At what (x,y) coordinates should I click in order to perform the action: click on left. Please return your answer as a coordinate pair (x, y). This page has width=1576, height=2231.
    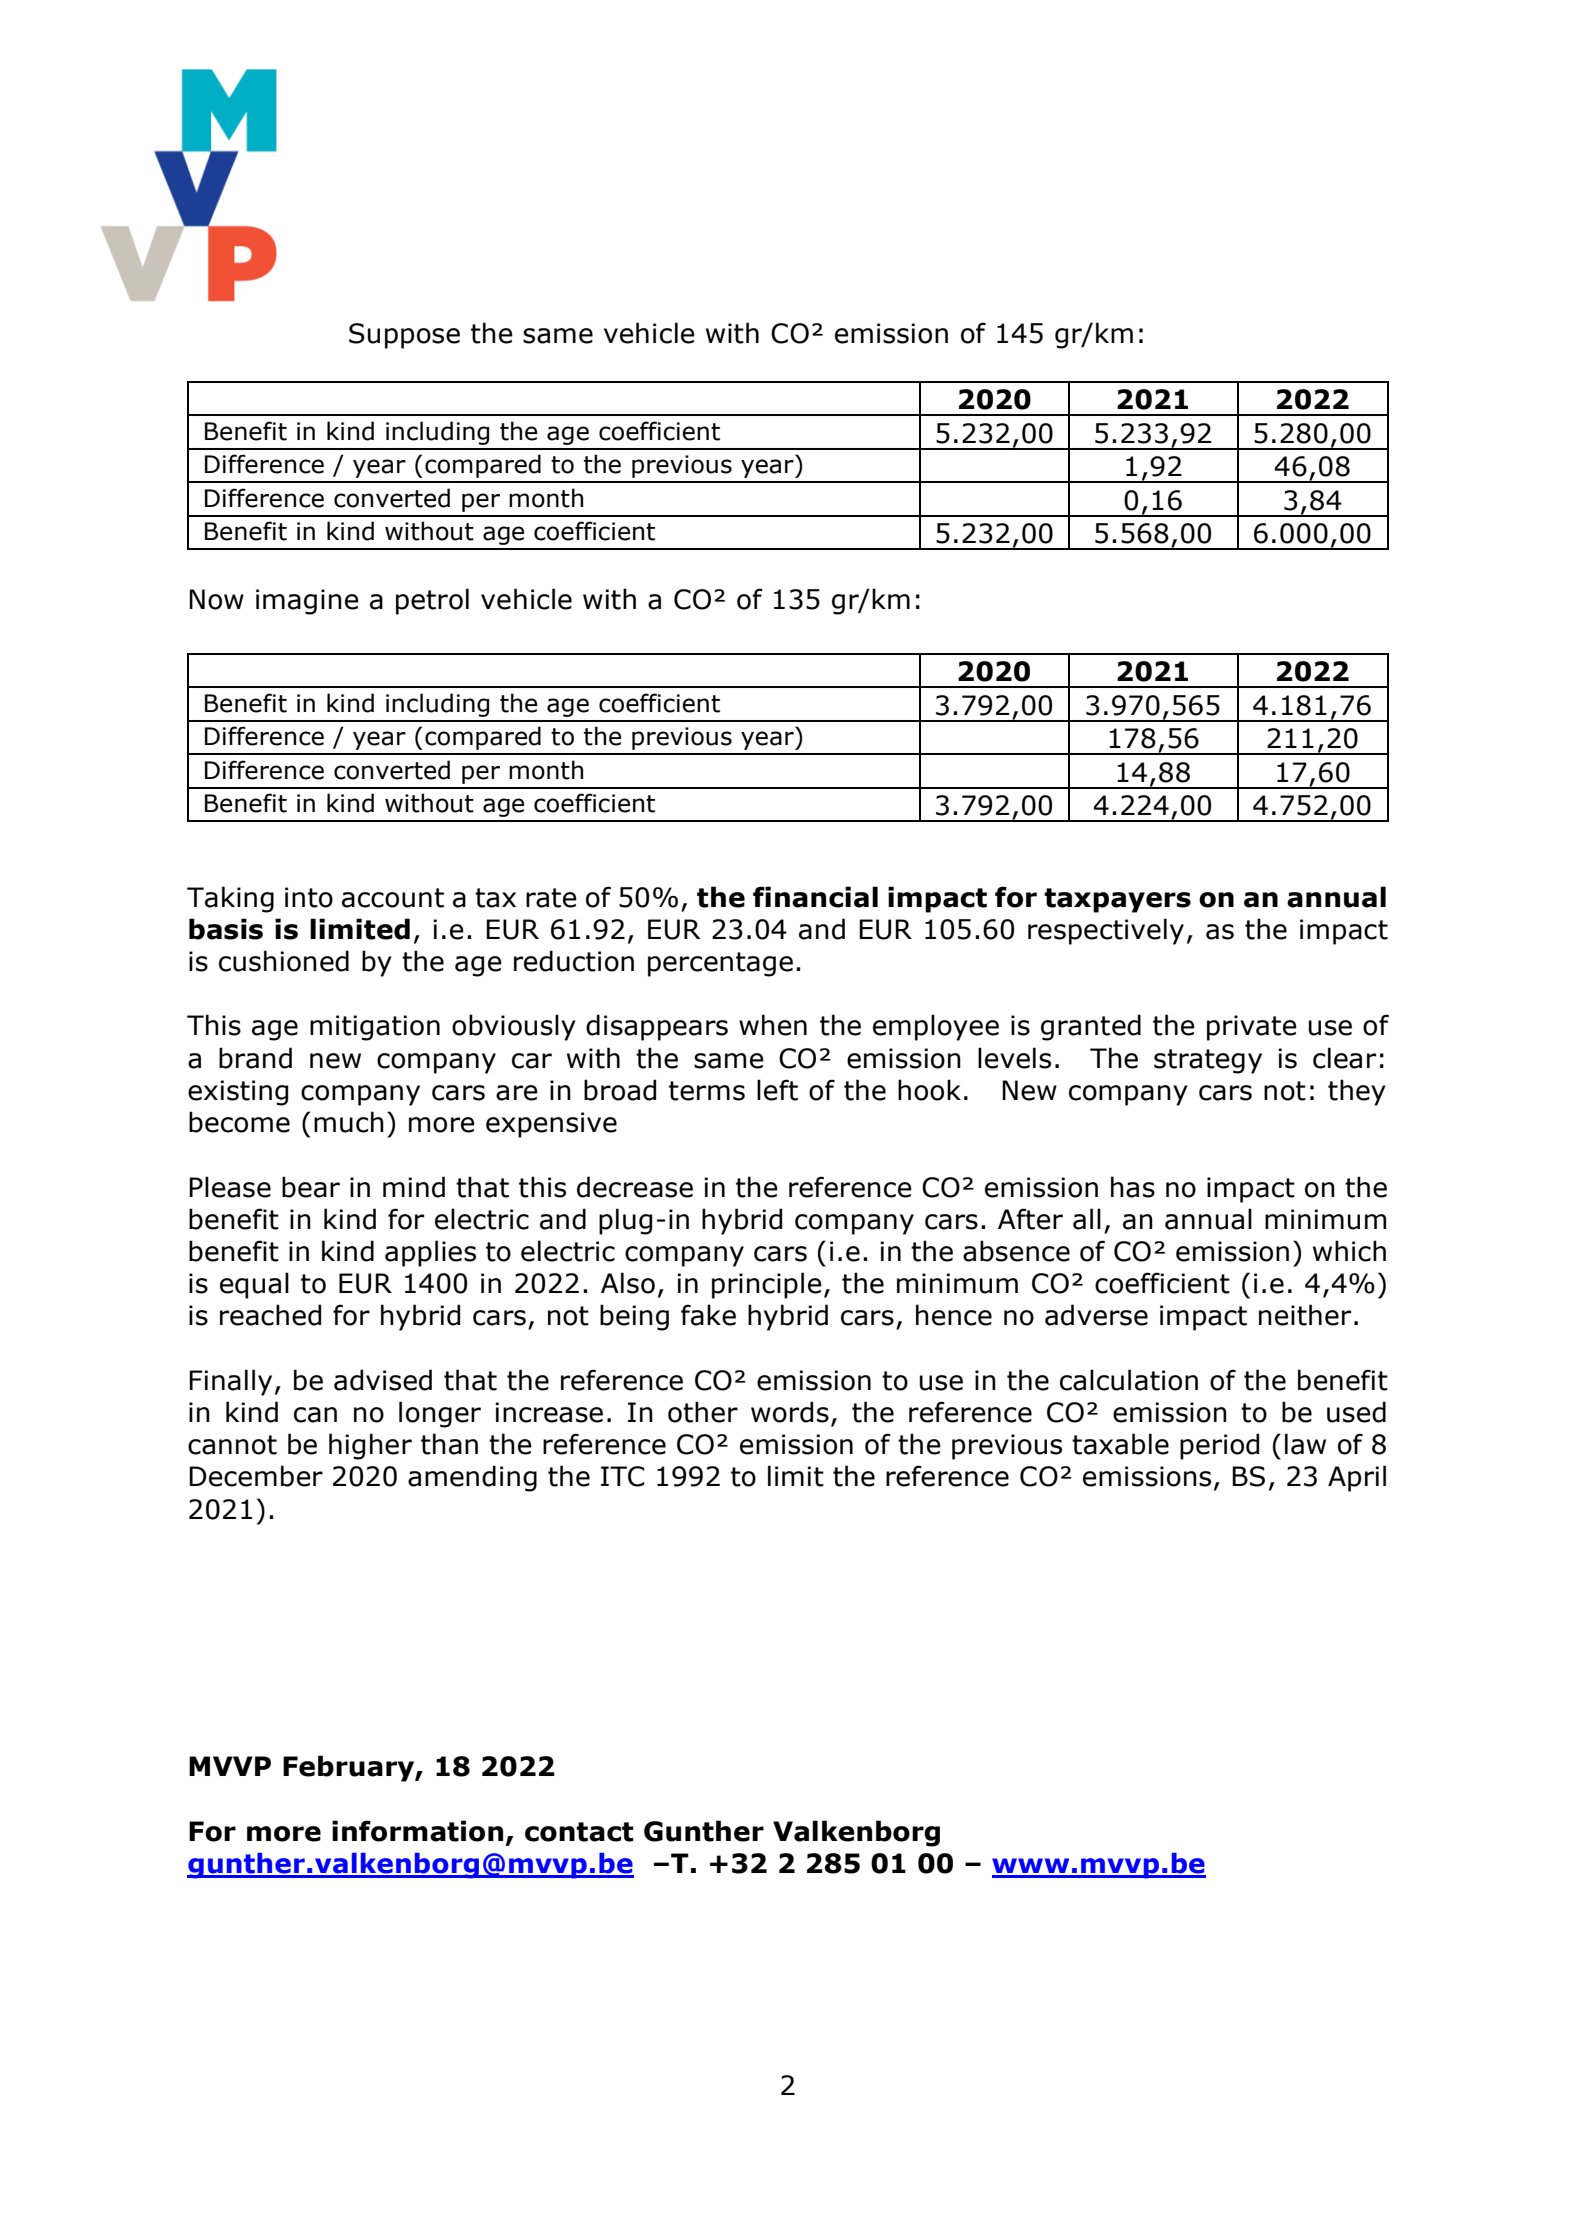
    Looking at the image, I should click on (777, 1090).
